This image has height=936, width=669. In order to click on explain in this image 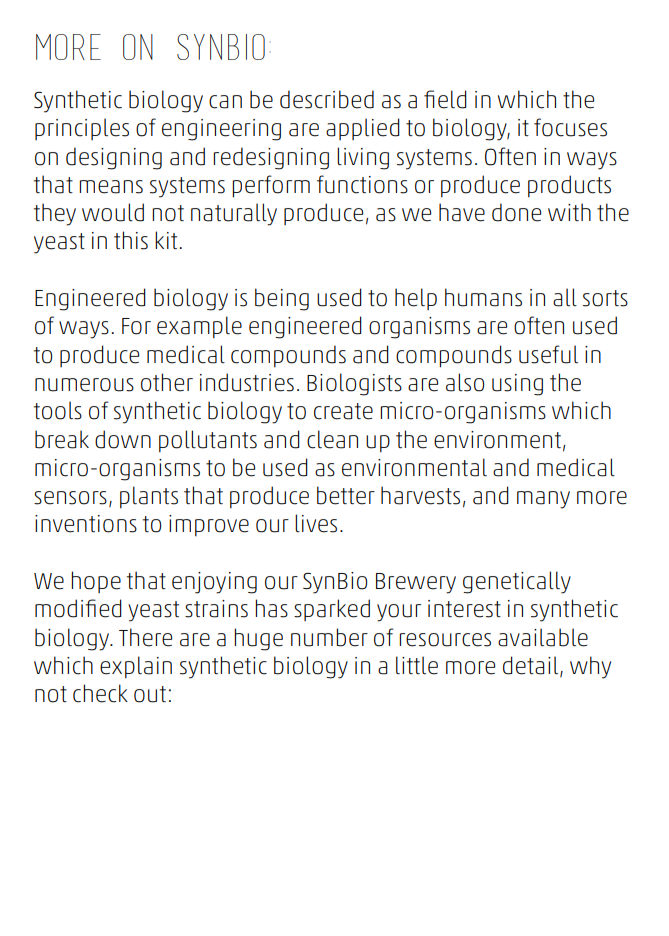, I will do `click(136, 667)`.
